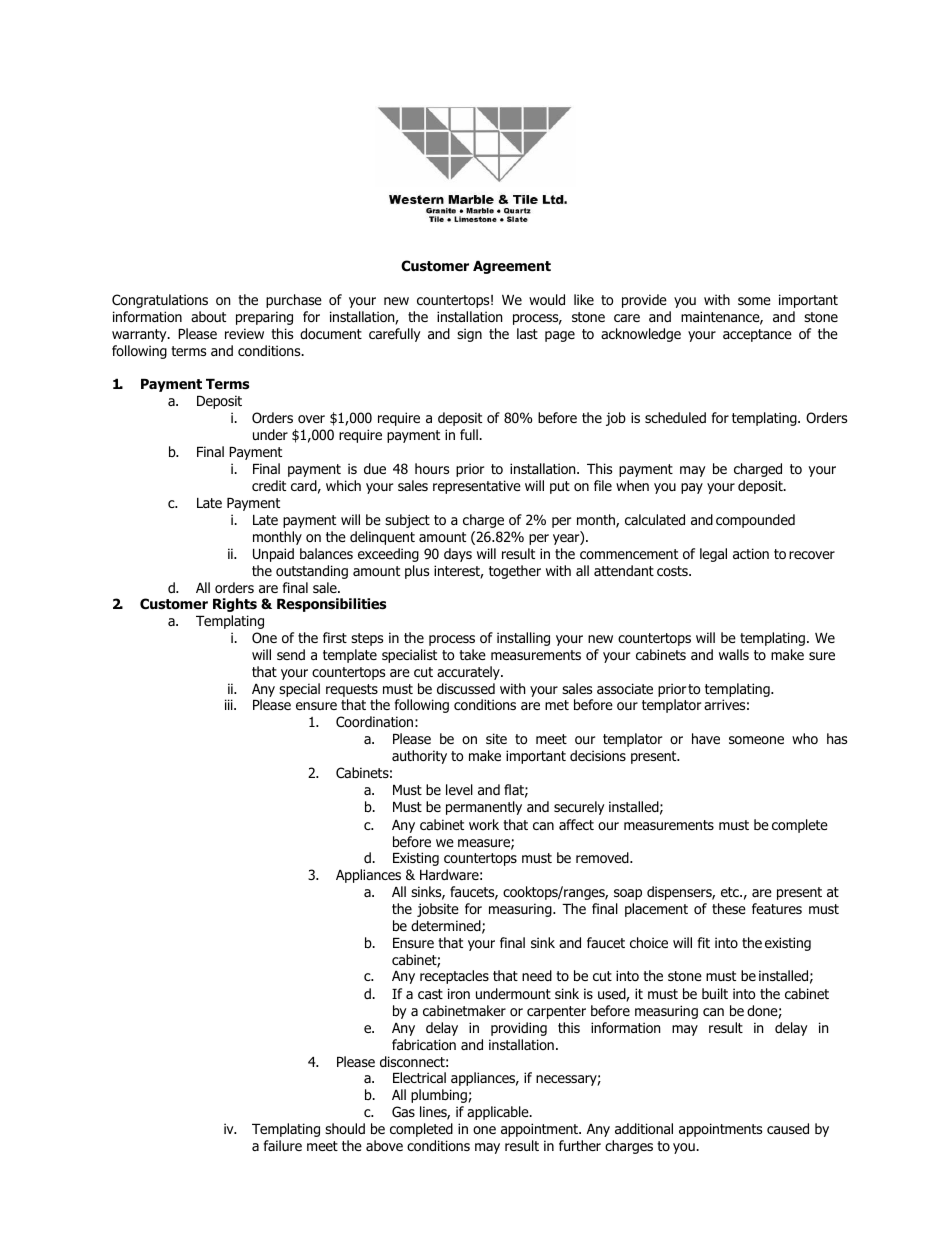 The height and width of the screenshot is (1233, 952). I want to click on acceptance, so click(757, 335).
